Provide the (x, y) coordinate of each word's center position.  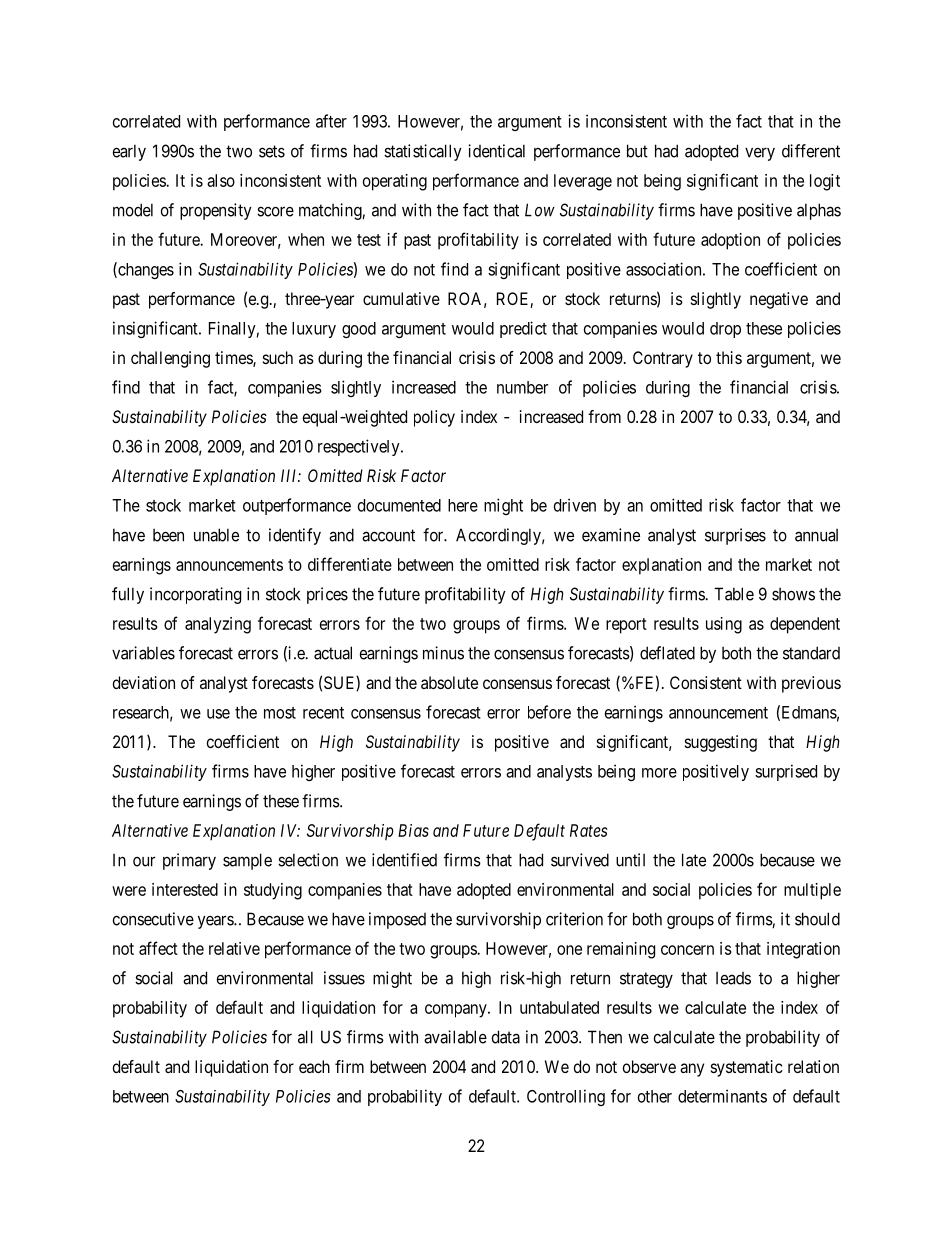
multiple (812, 891)
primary (189, 861)
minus (443, 653)
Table (734, 594)
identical (496, 151)
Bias (413, 830)
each (314, 1066)
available (455, 1037)
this (729, 357)
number (522, 387)
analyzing (218, 625)
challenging (170, 359)
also (221, 180)
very (760, 154)
